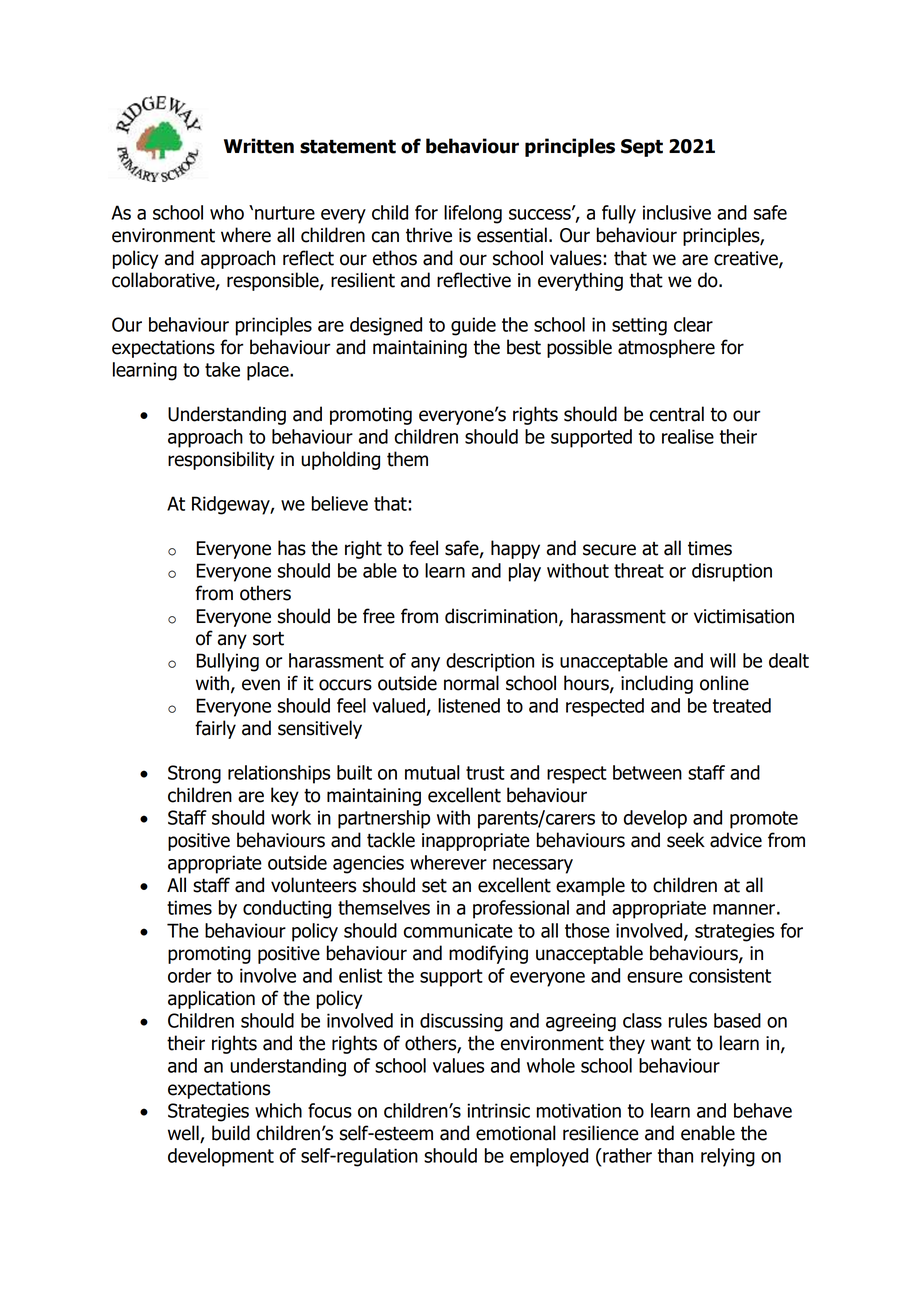 The width and height of the page is (924, 1308). What do you see at coordinates (742, 705) in the page?
I see `treated` at bounding box center [742, 705].
